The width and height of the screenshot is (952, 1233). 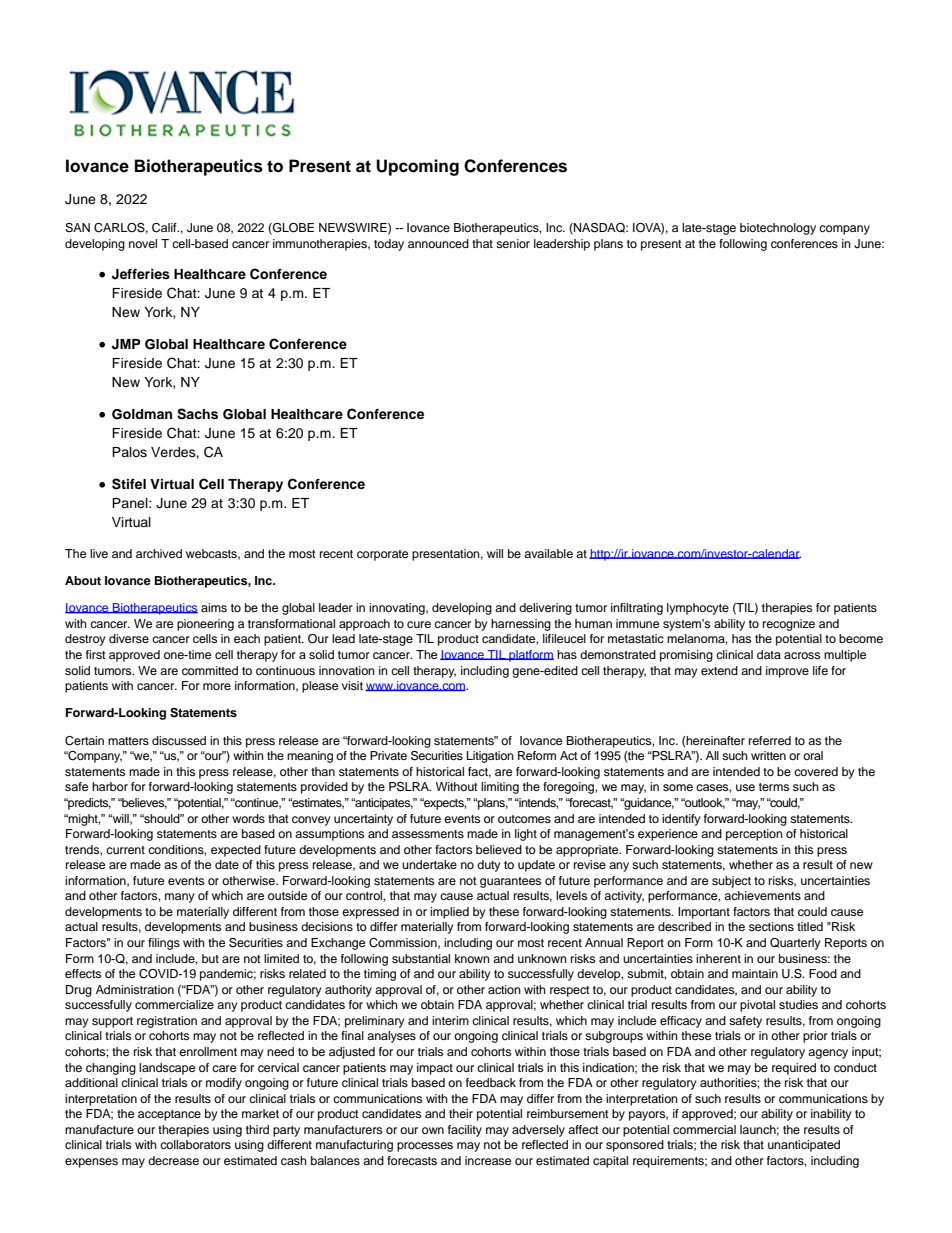 What do you see at coordinates (419, 624) in the screenshot?
I see `cure` at bounding box center [419, 624].
